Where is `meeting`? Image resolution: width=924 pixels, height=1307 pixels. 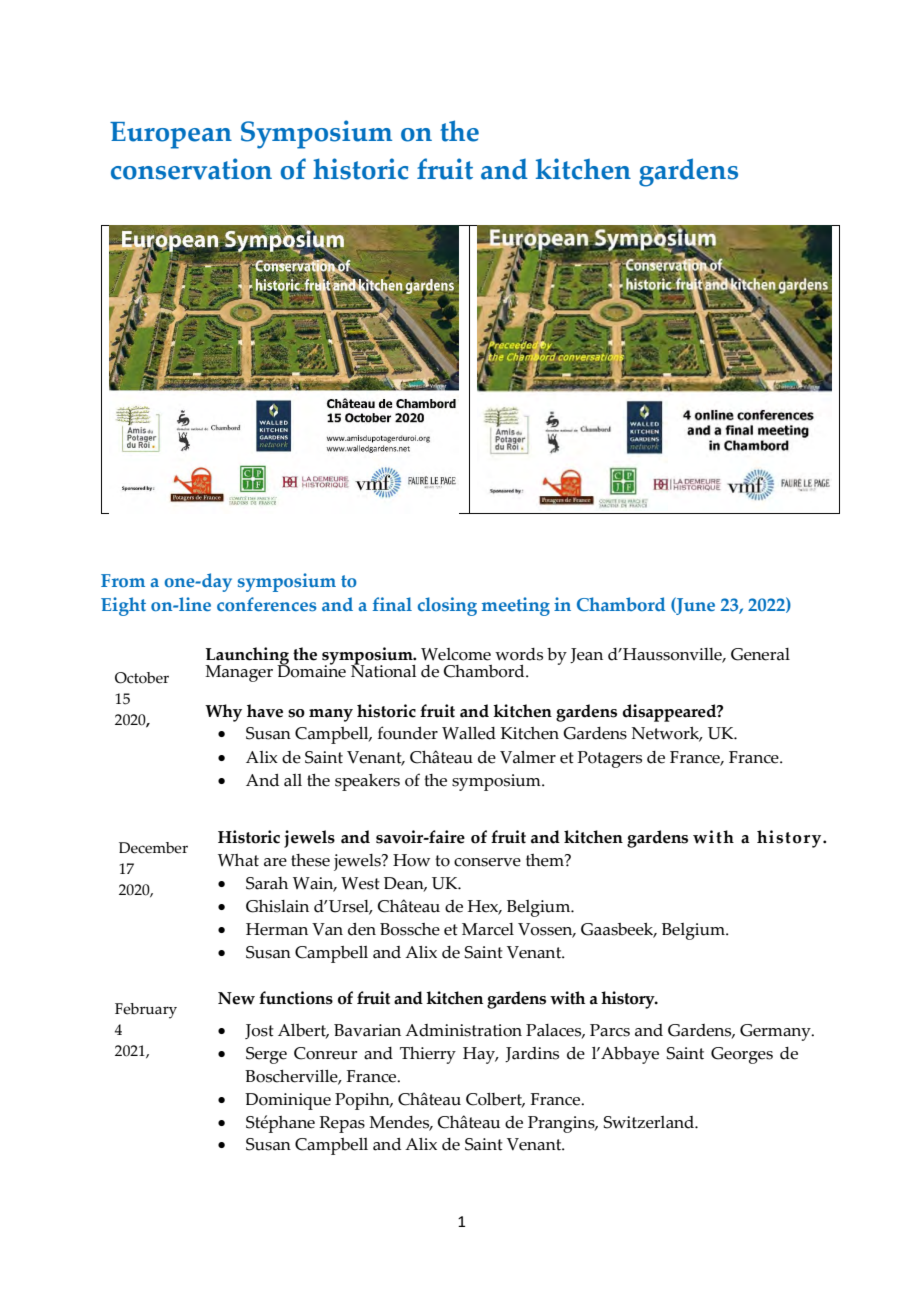
meeting is located at coordinates (516, 606).
